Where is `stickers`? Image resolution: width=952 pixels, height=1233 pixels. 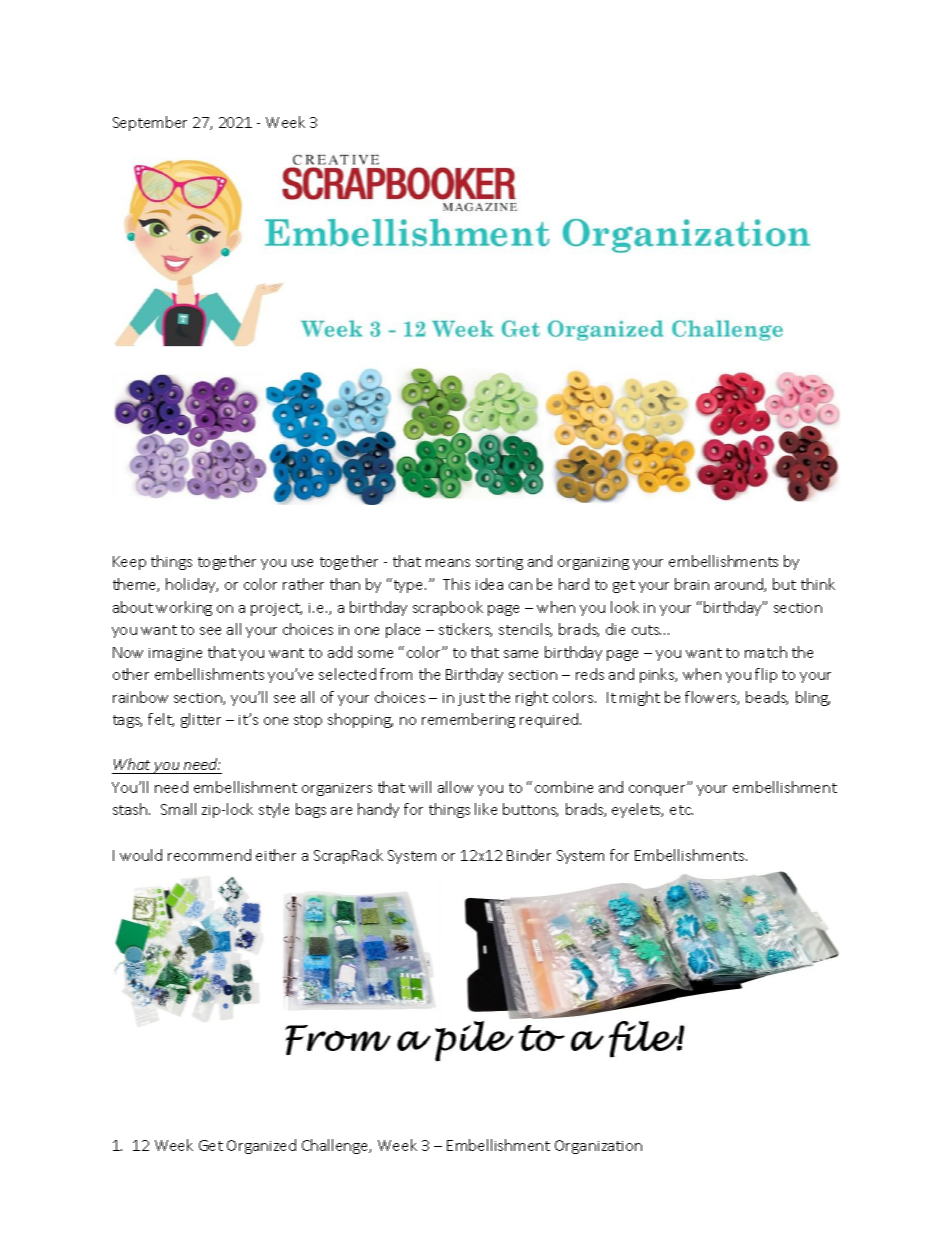 stickers is located at coordinates (465, 630).
